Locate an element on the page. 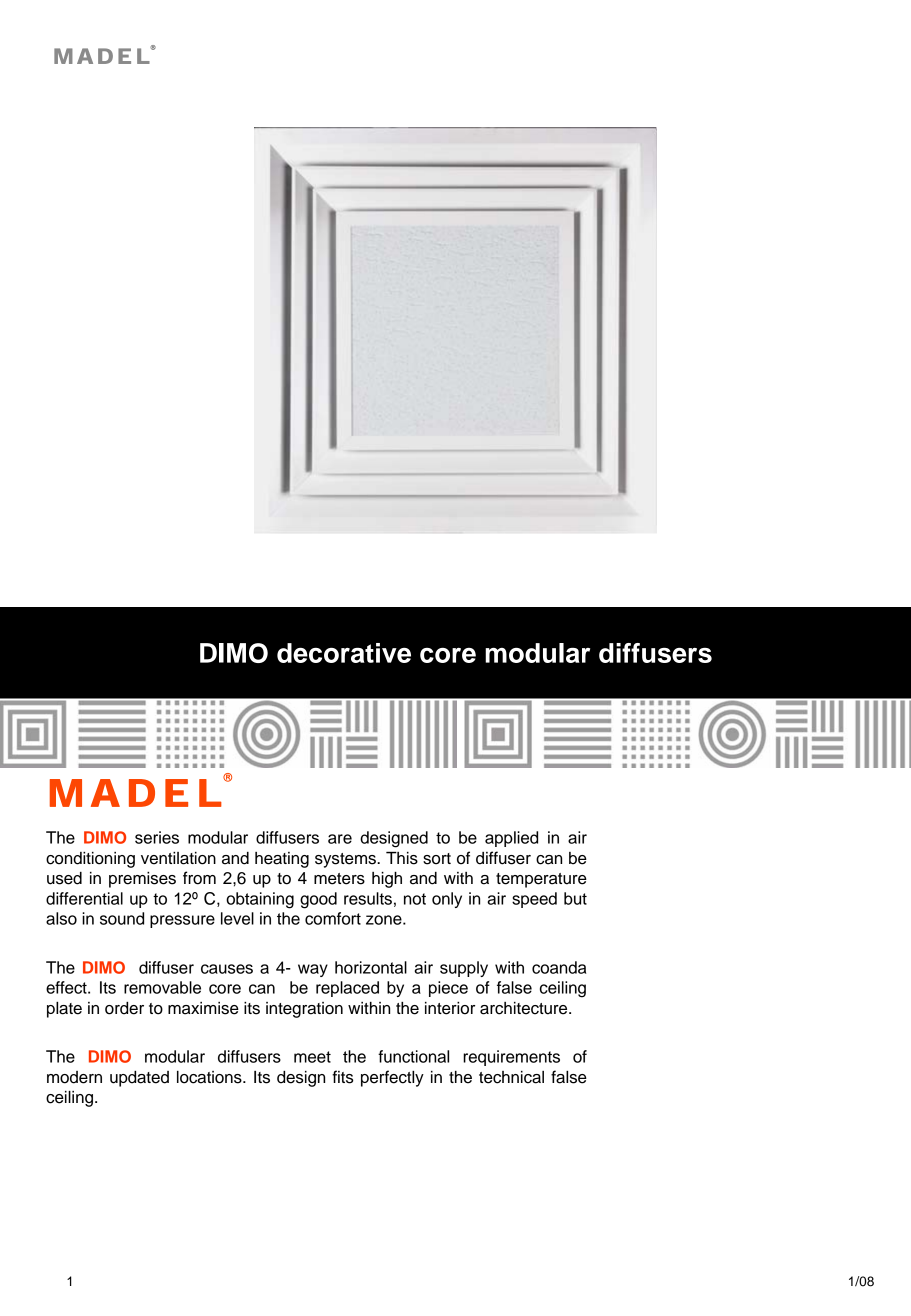 This image has width=911, height=1316. systems is located at coordinates (346, 860).
